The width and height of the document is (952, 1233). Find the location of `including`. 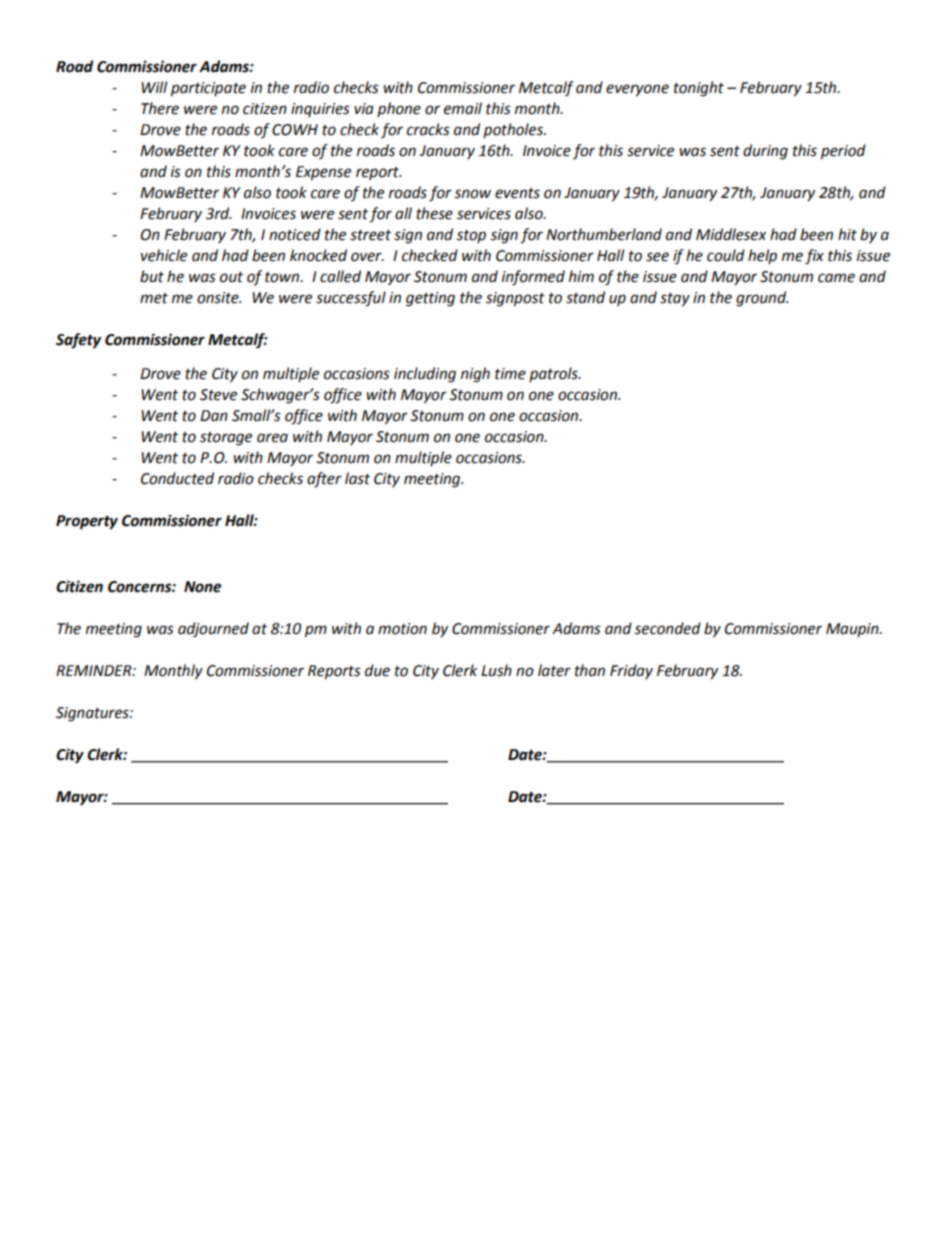

including is located at coordinates (425, 375).
